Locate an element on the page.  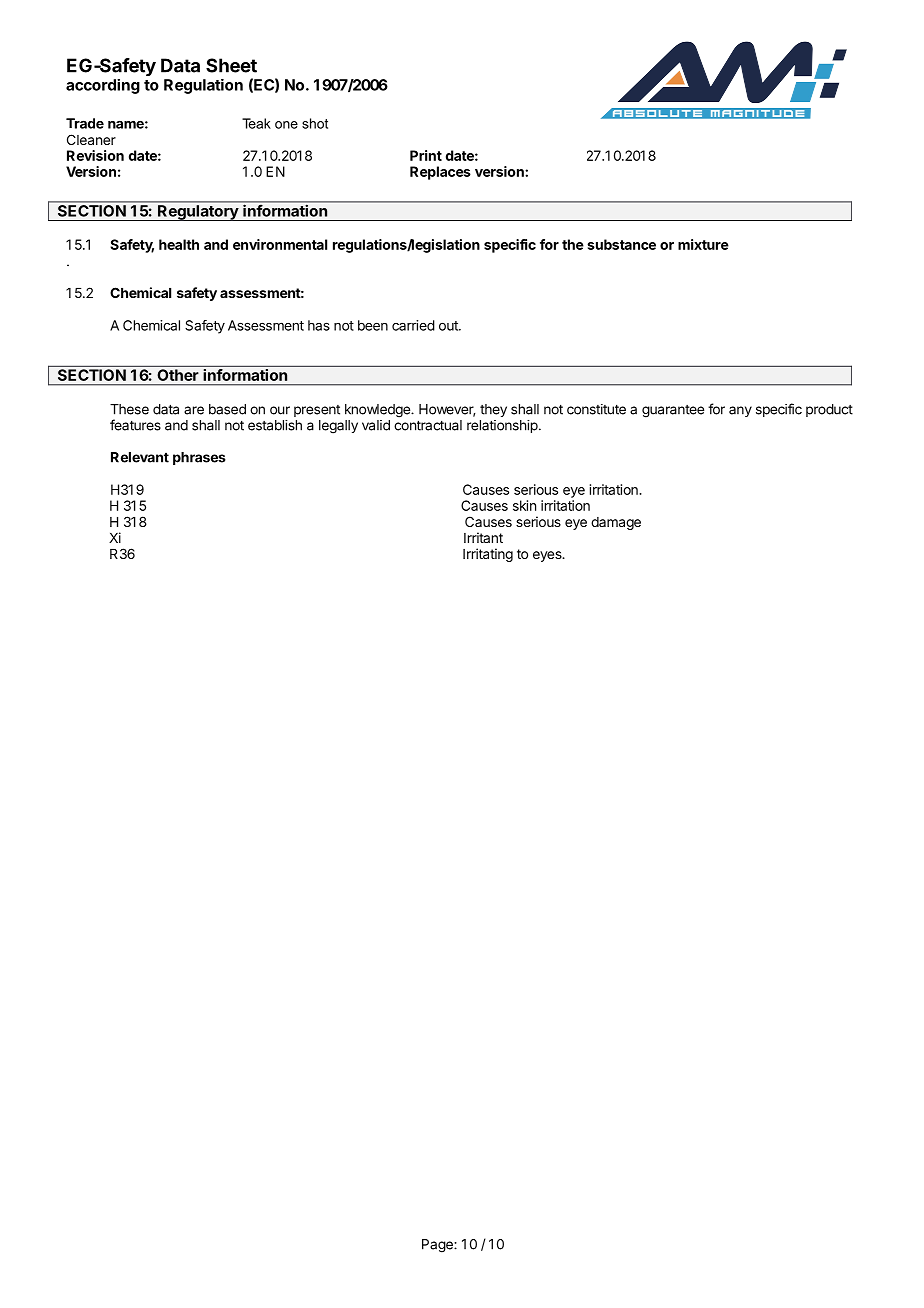
Sheet is located at coordinates (231, 65).
